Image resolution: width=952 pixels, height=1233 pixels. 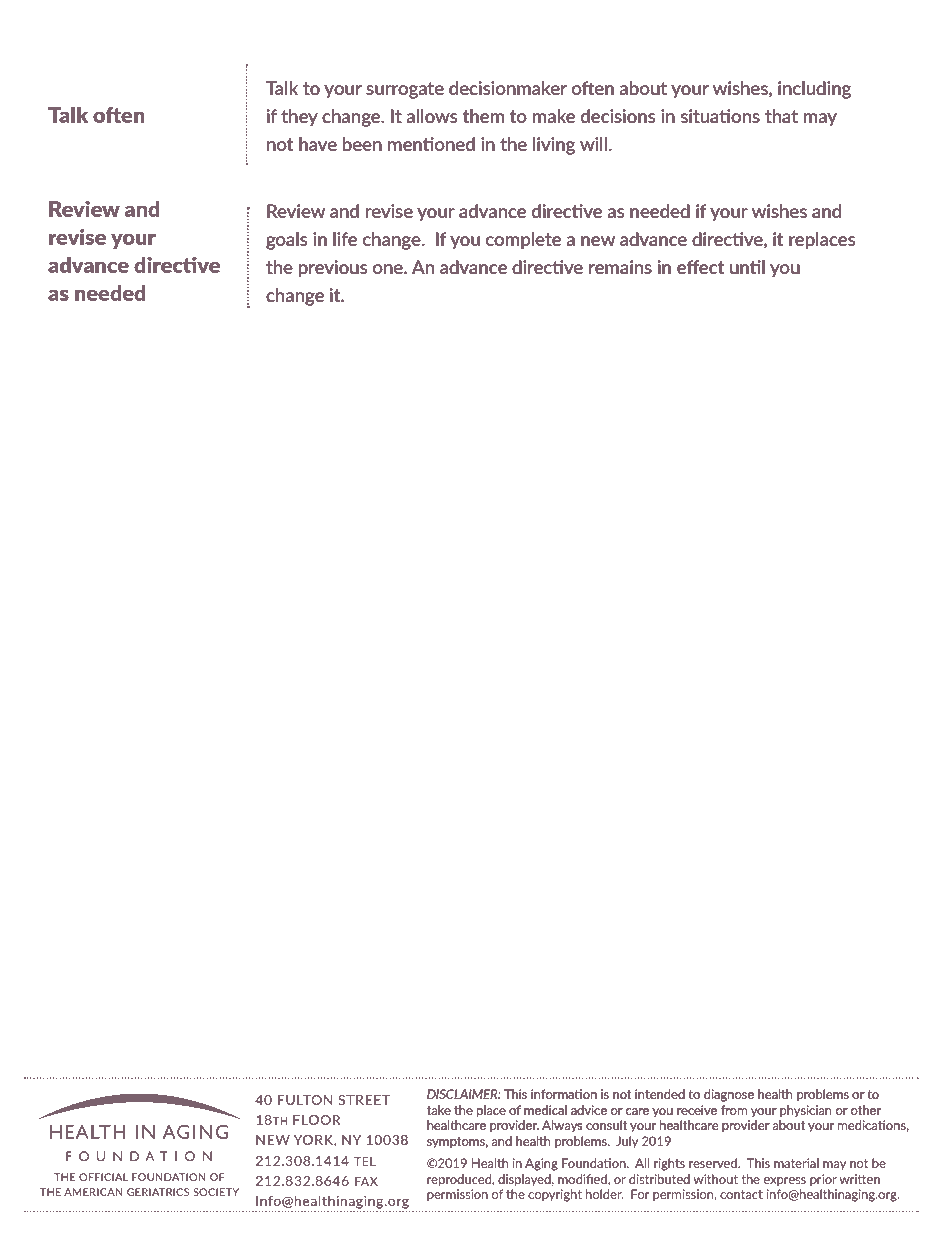 What do you see at coordinates (555, 1195) in the screenshot?
I see `copyright` at bounding box center [555, 1195].
